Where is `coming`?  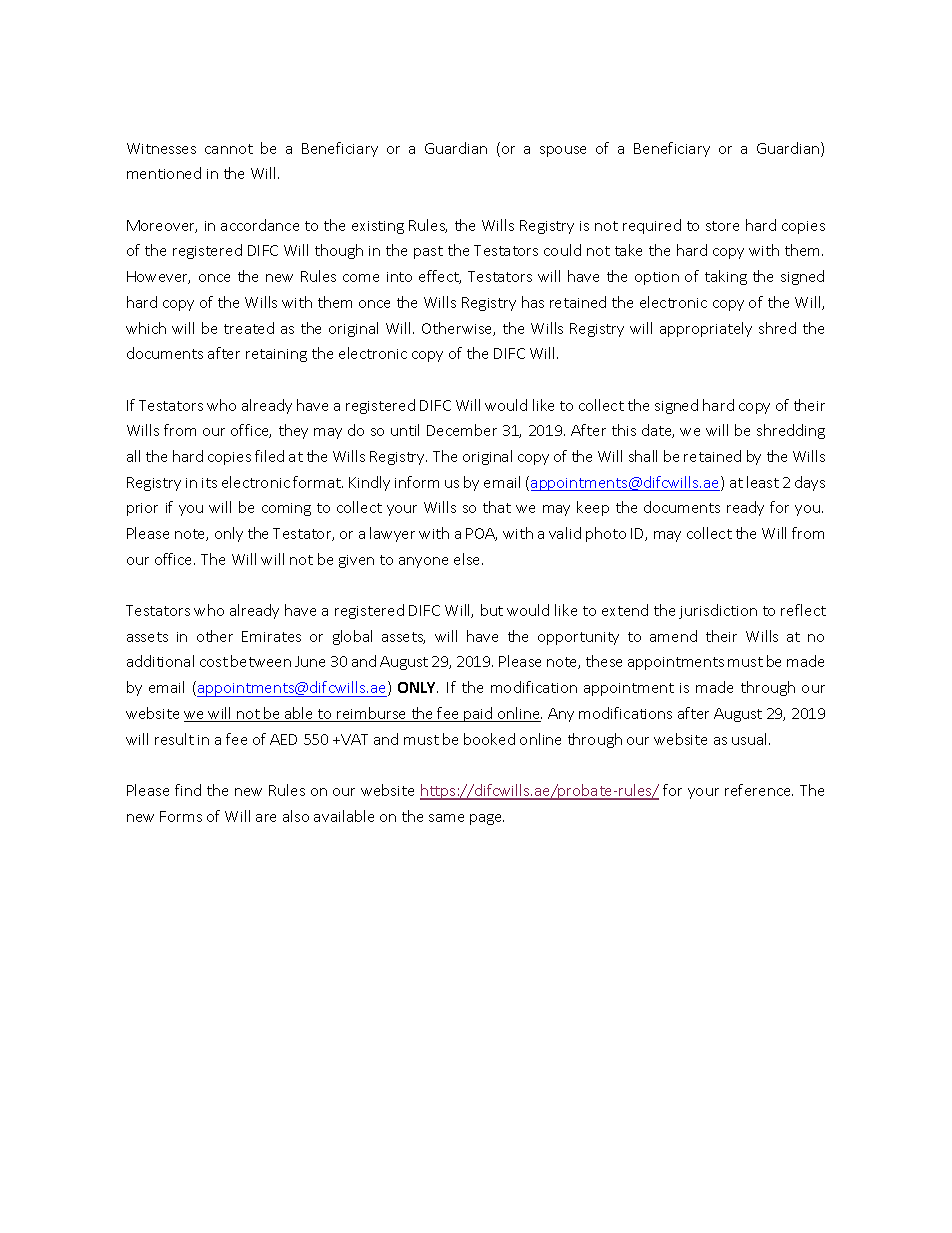
coming is located at coordinates (286, 509).
